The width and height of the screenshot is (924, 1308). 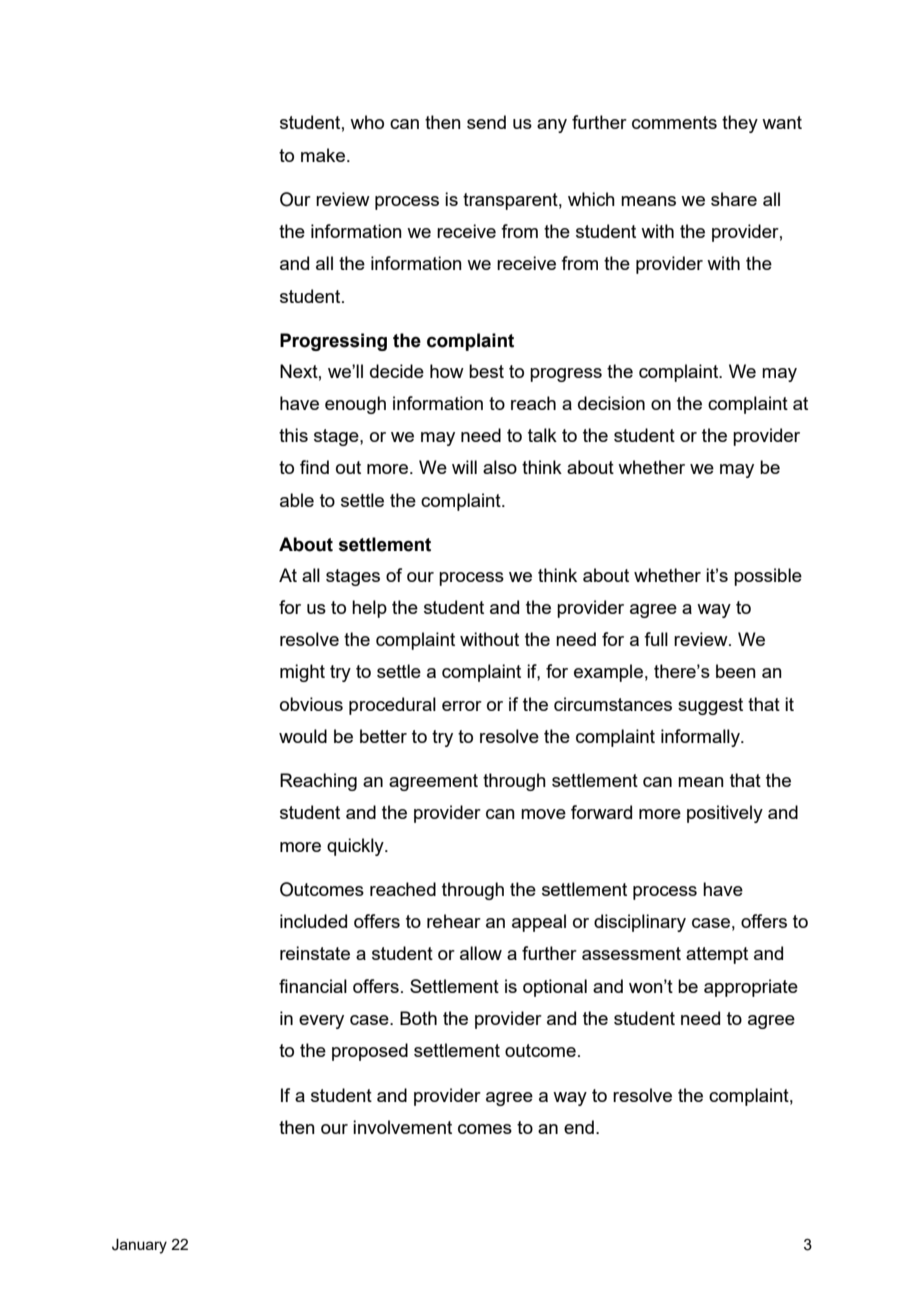 I want to click on decision, so click(x=611, y=403).
